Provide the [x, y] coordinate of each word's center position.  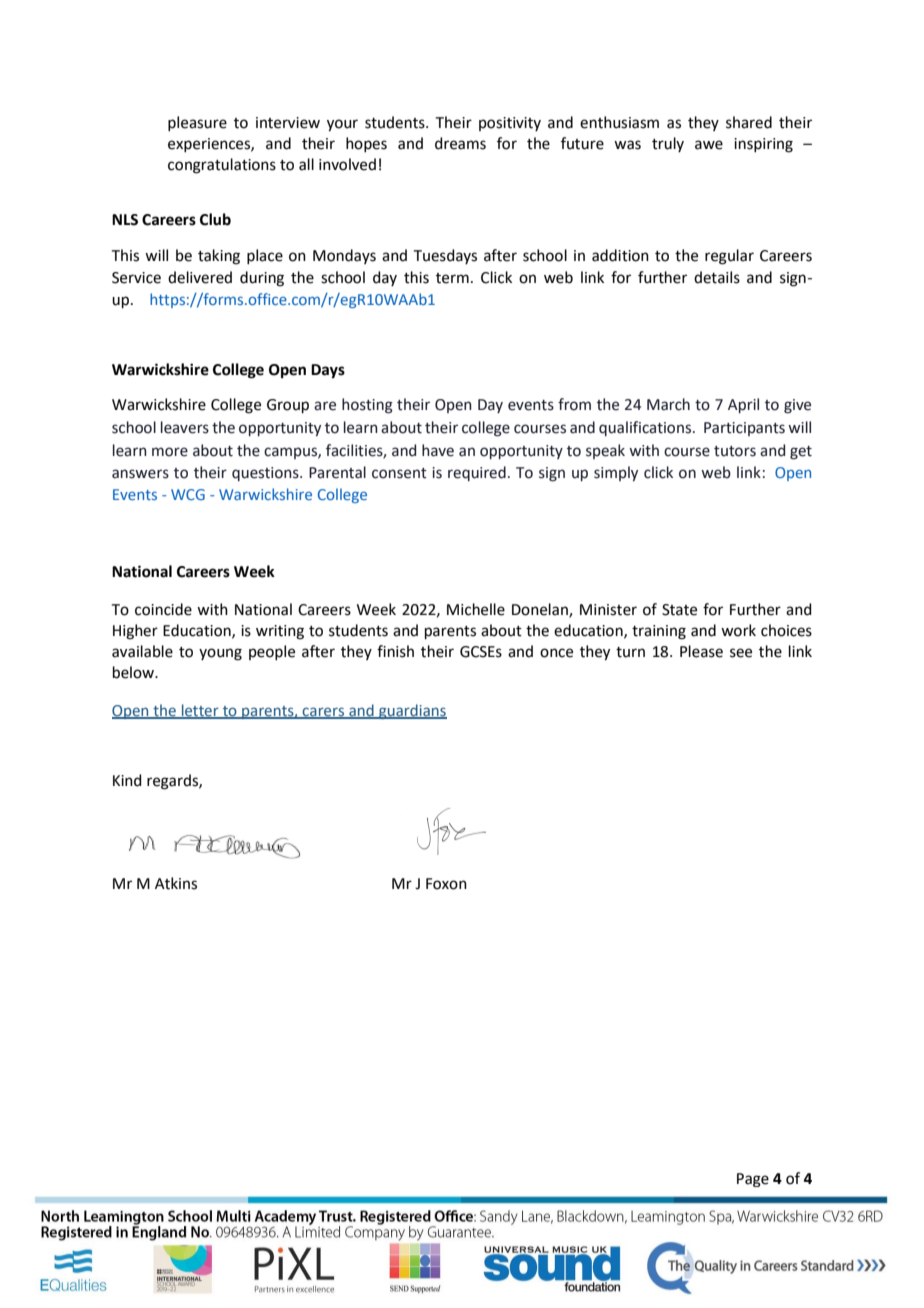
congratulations [222, 166]
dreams [460, 143]
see [741, 653]
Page [753, 1180]
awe [709, 145]
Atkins [176, 883]
